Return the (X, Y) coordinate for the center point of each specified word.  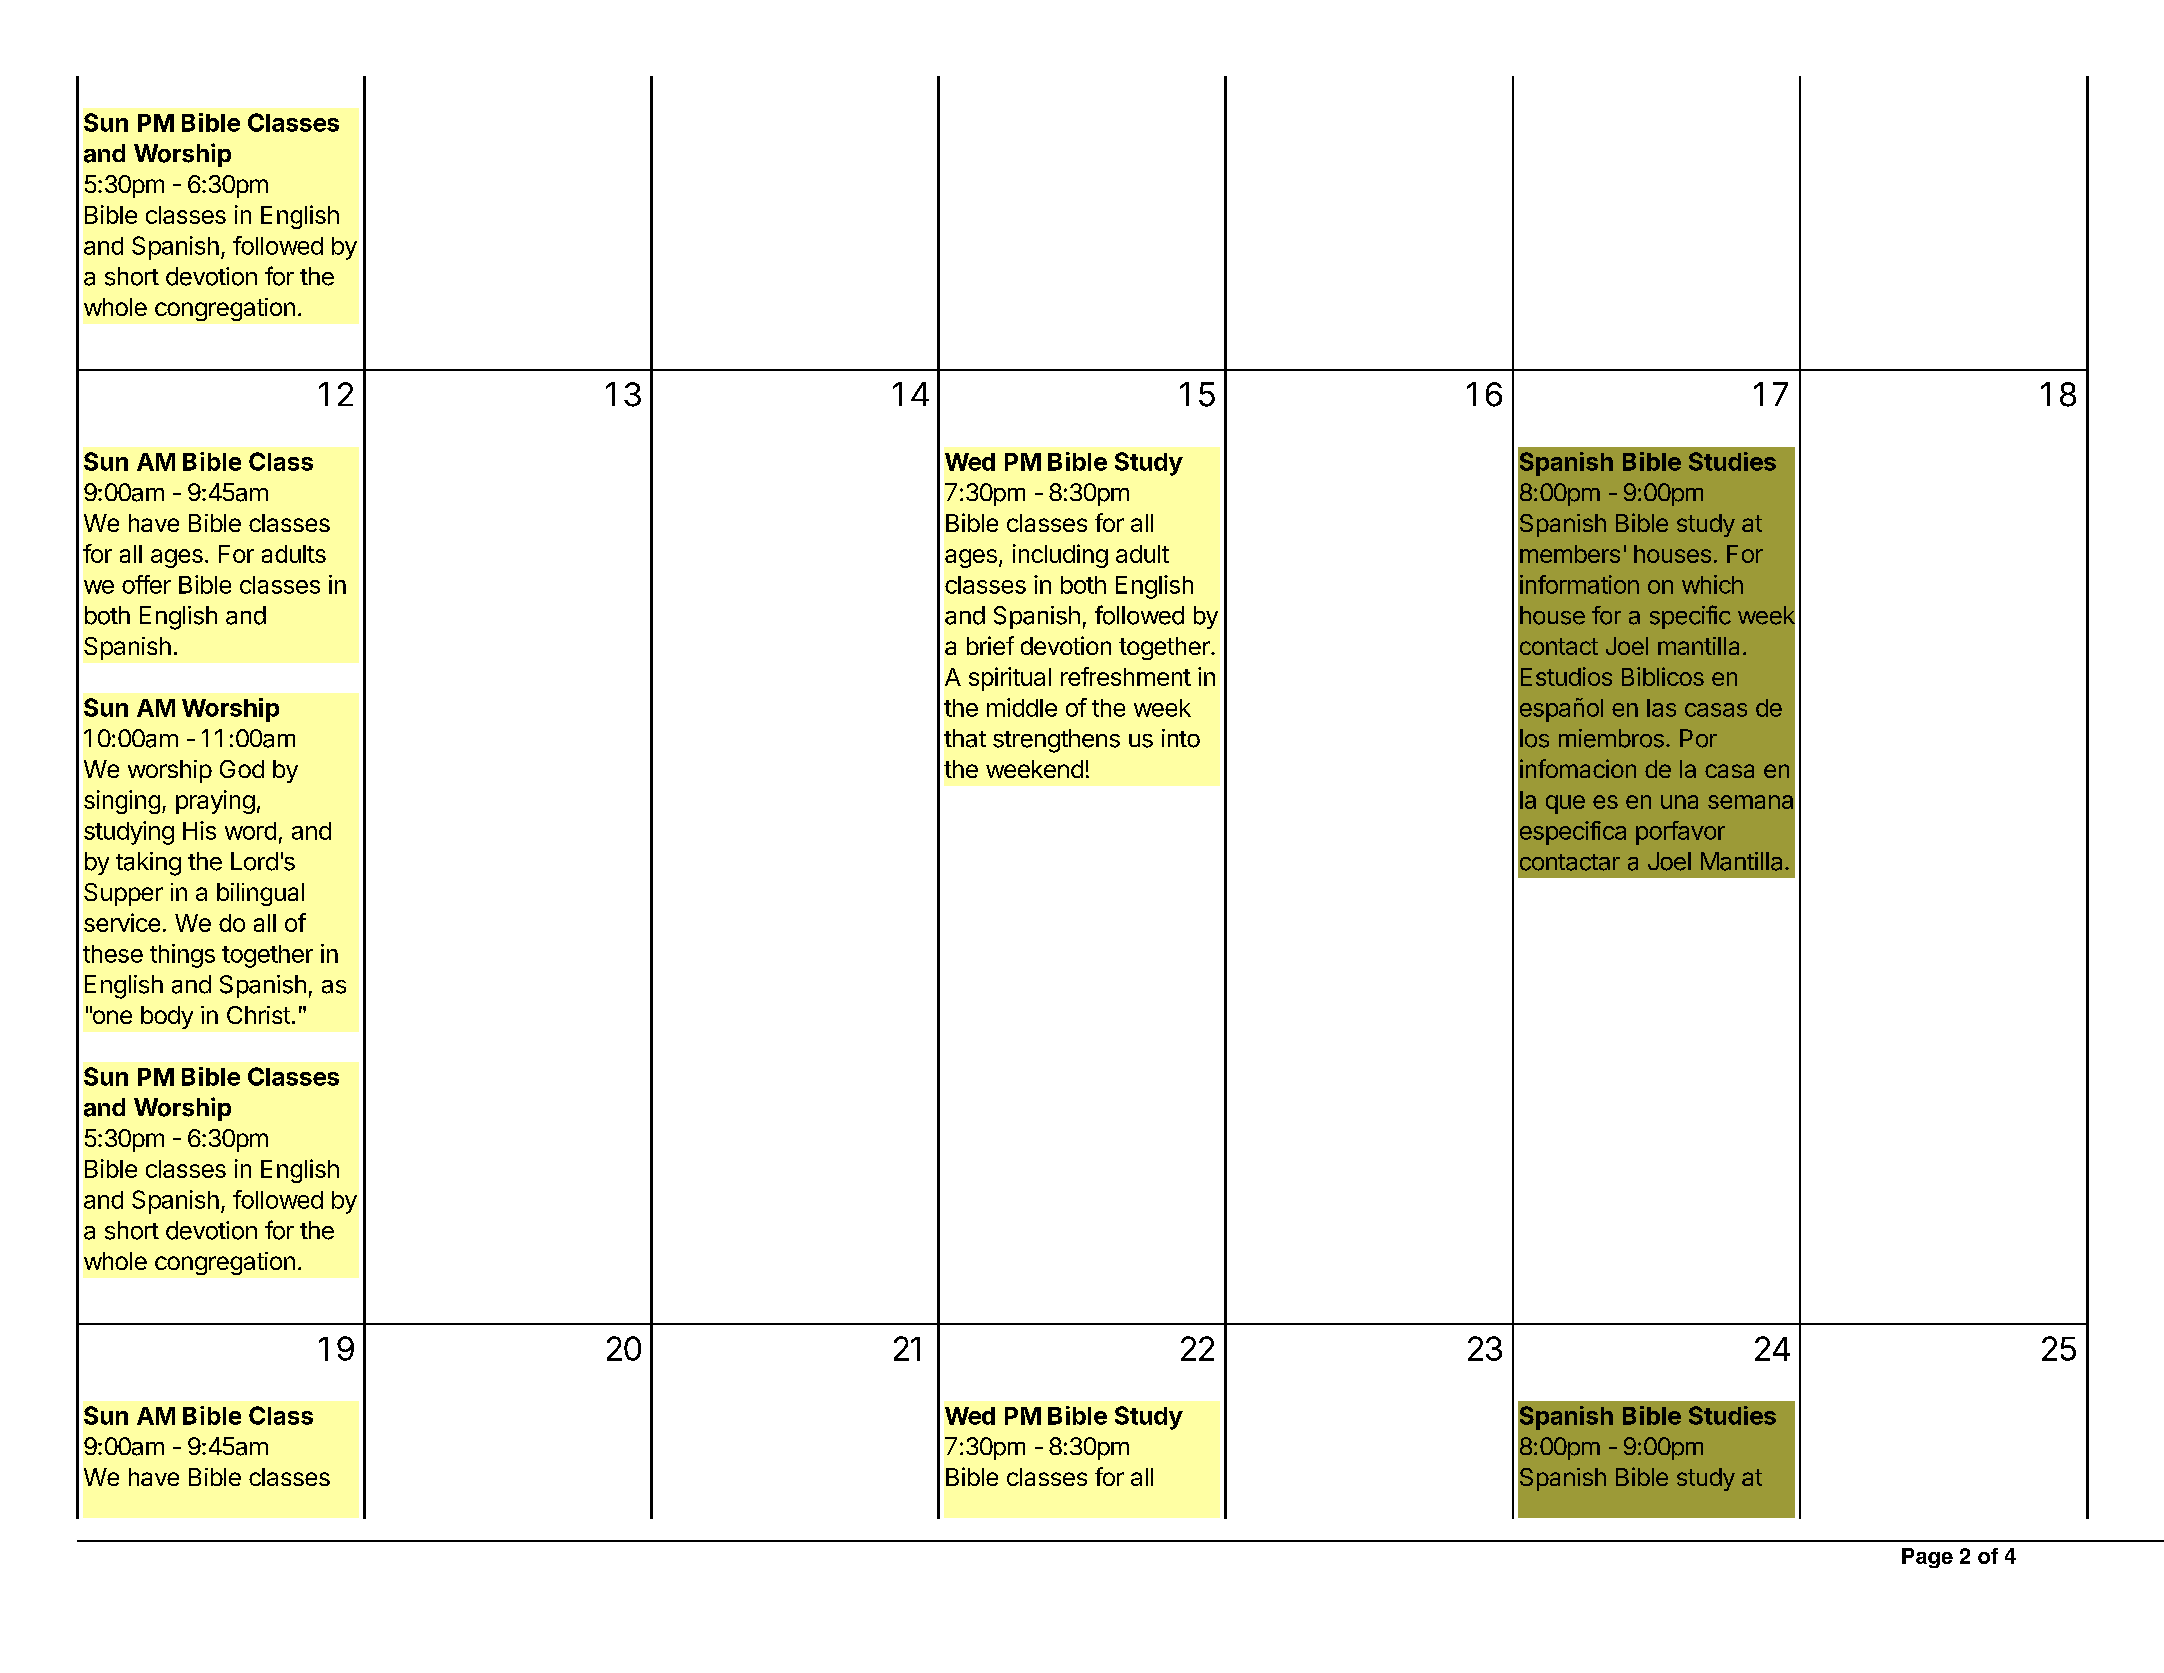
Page (1927, 1558)
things (182, 956)
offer (146, 584)
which (1712, 584)
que (1565, 804)
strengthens (1056, 741)
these (113, 954)
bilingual (260, 894)
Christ (258, 1015)
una (1679, 802)
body (167, 1017)
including (1060, 556)
